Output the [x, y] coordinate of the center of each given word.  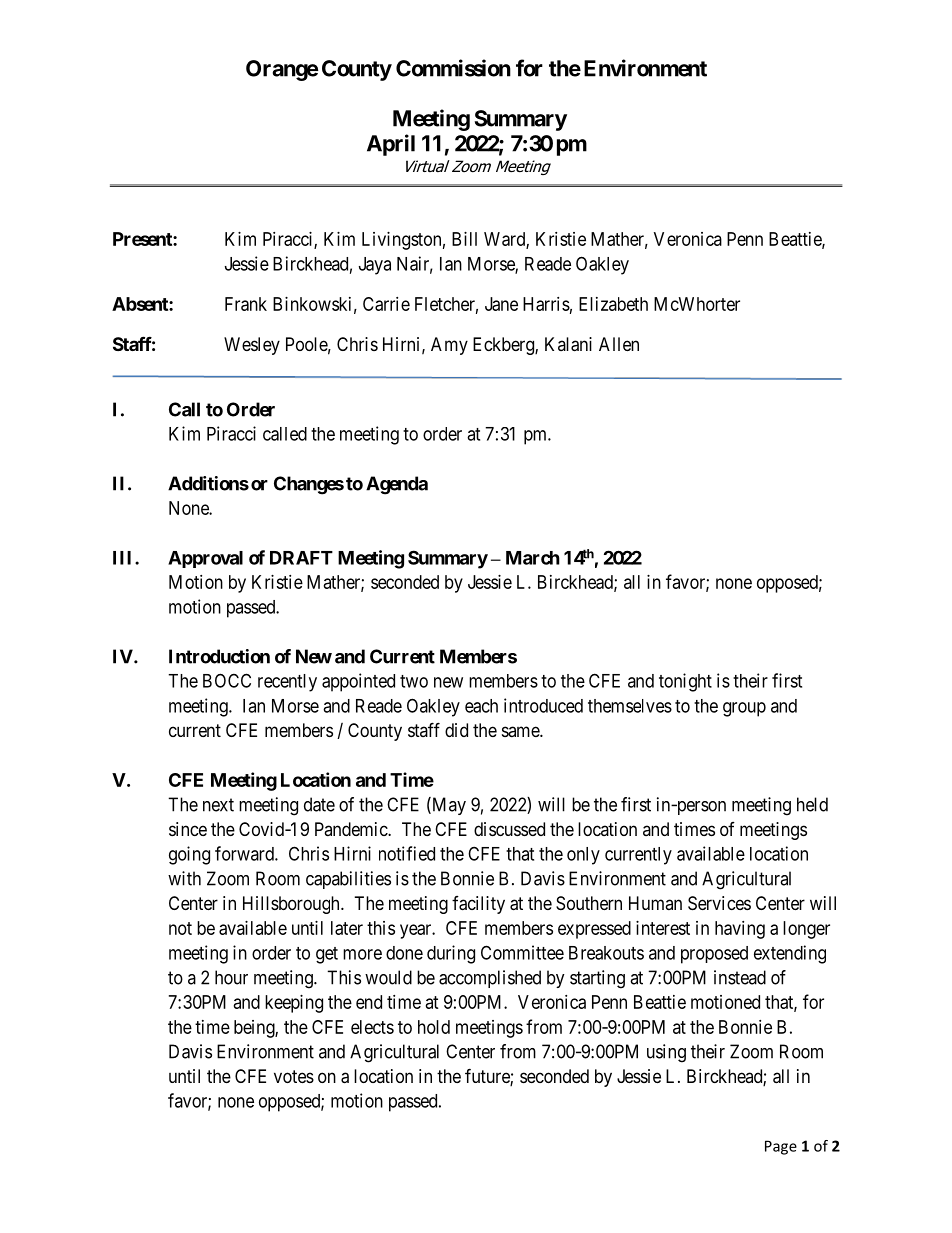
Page [781, 1147]
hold [434, 1027]
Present [143, 239]
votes [294, 1076]
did [456, 730]
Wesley [252, 346]
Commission [453, 68]
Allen [619, 344]
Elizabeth [613, 304]
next [218, 805]
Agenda [397, 485]
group [744, 709]
